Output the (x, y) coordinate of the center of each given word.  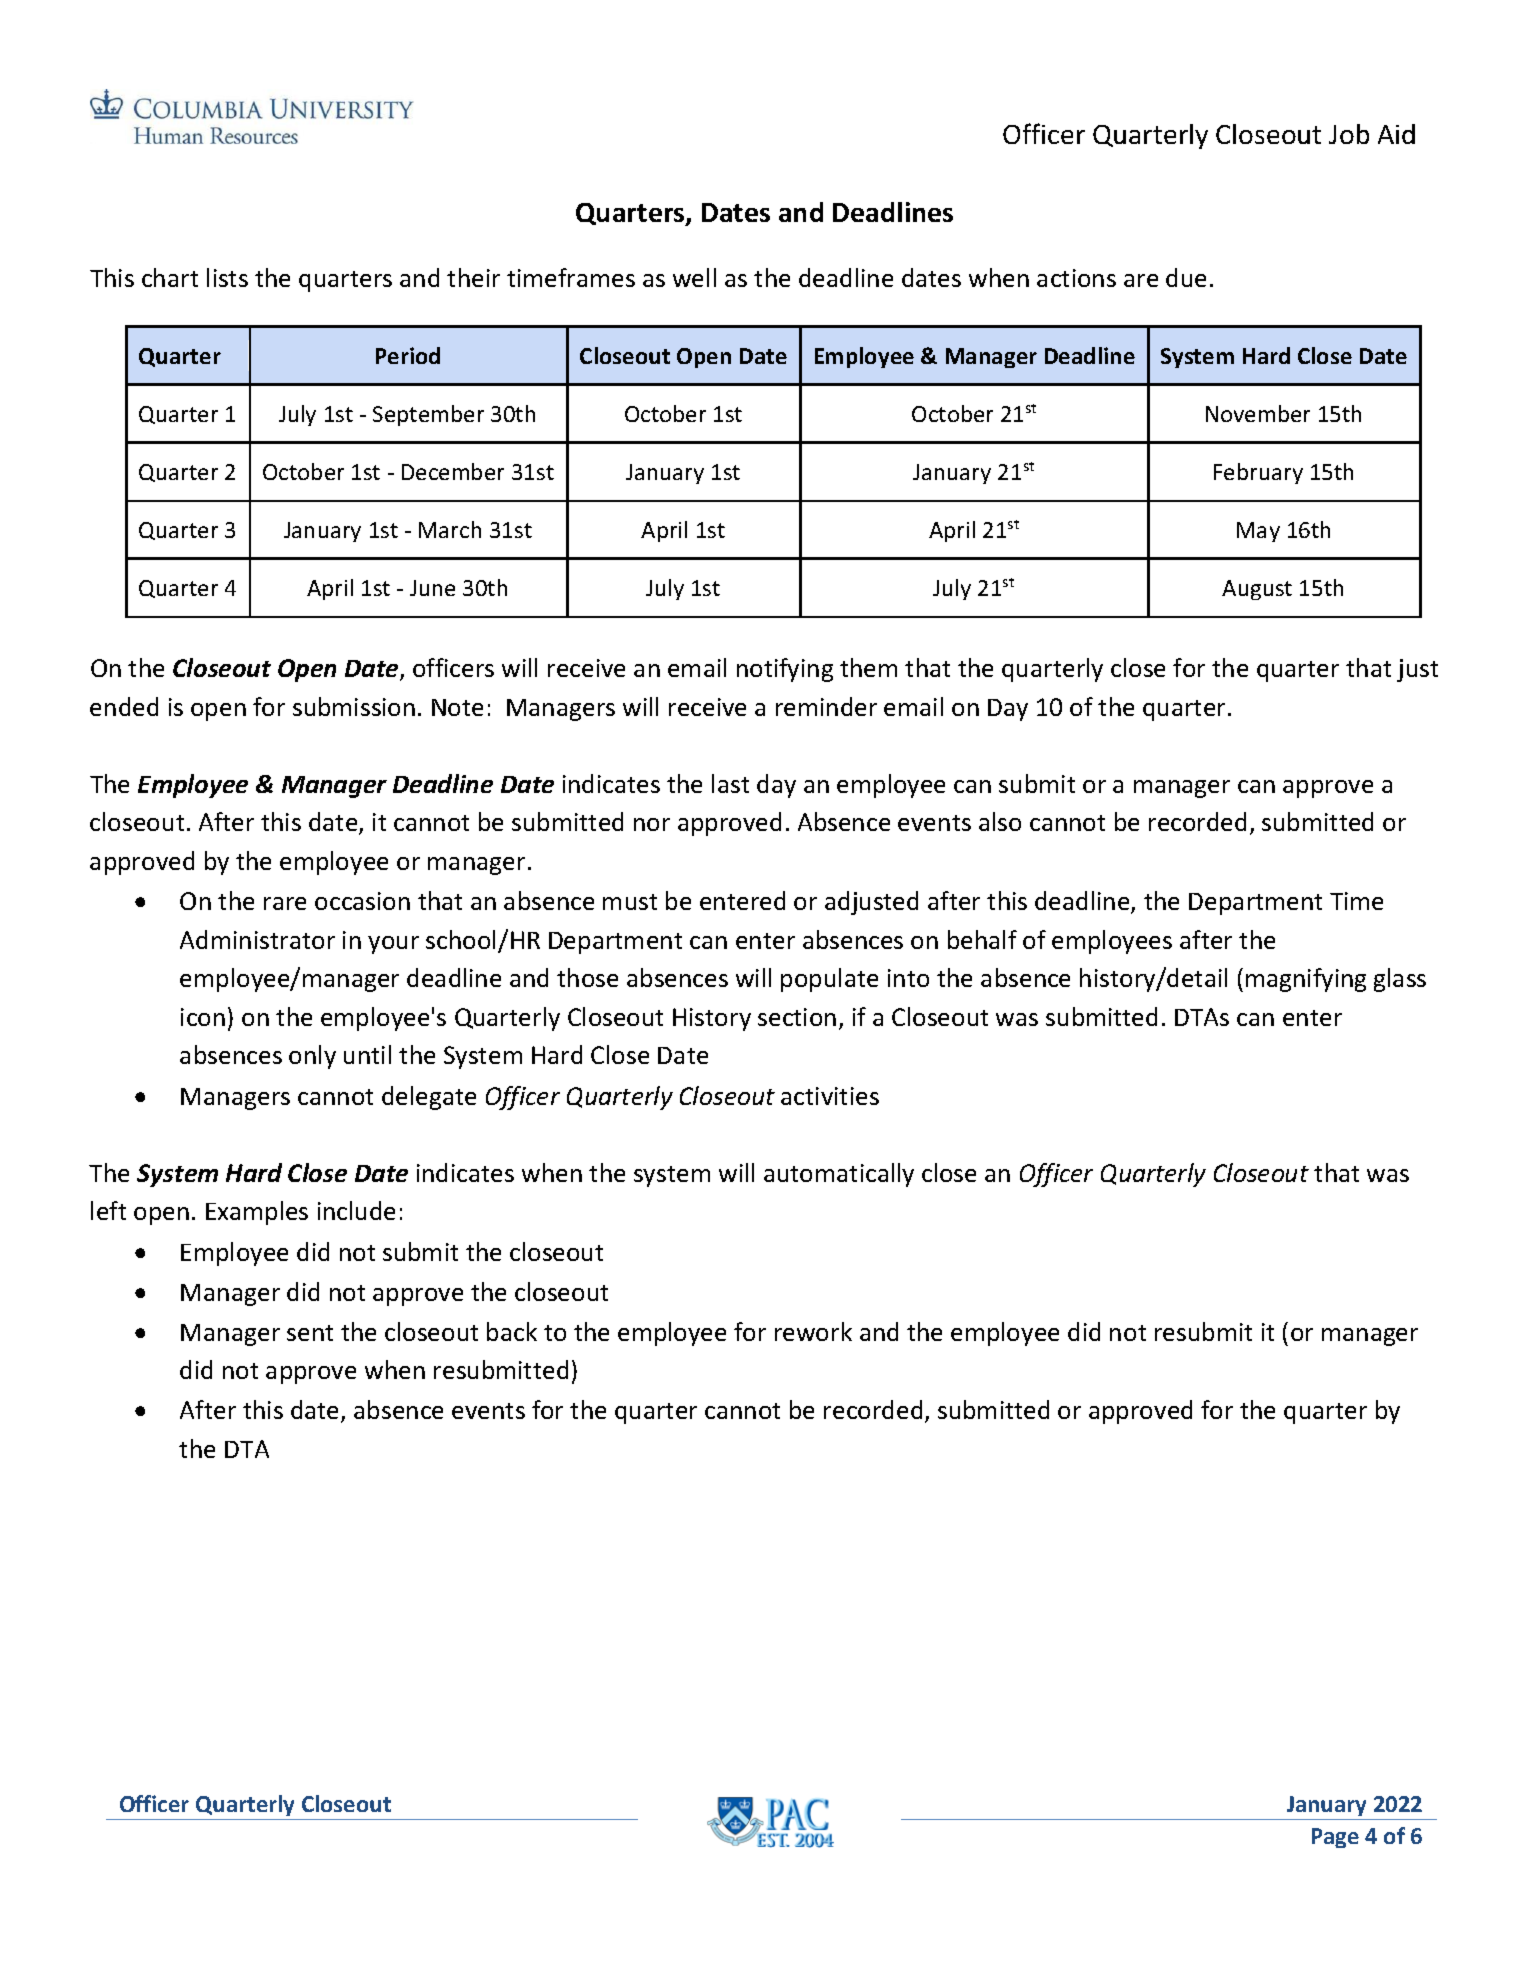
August (1257, 590)
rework (813, 1331)
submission (354, 706)
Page (1335, 1838)
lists (227, 277)
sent (310, 1333)
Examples (257, 1213)
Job (1349, 134)
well (694, 277)
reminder (826, 706)
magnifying (1306, 980)
